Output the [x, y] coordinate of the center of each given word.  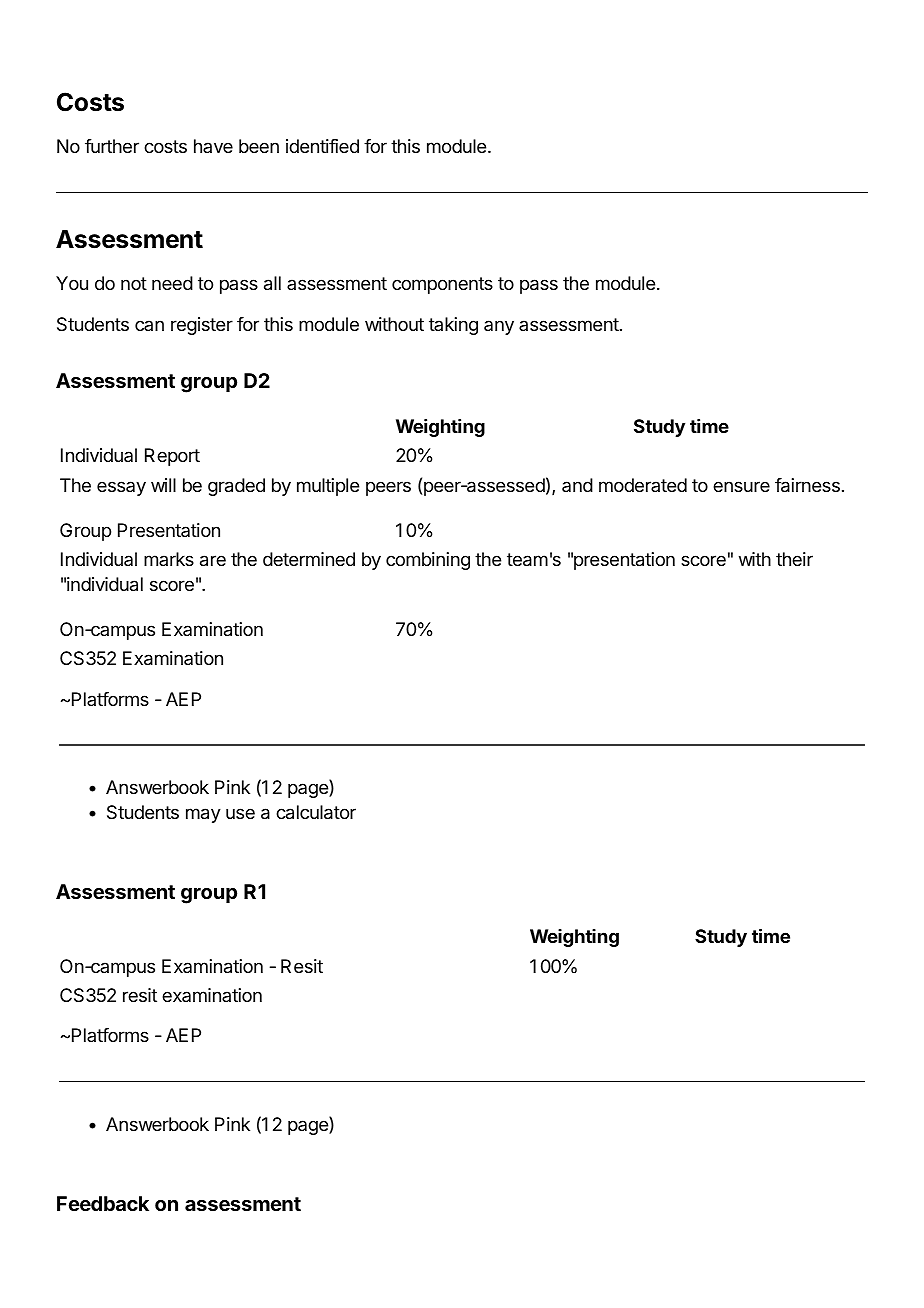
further [112, 146]
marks [169, 559]
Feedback [103, 1203]
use [240, 813]
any [499, 327]
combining [428, 561]
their [794, 559]
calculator [316, 812]
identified [322, 146]
